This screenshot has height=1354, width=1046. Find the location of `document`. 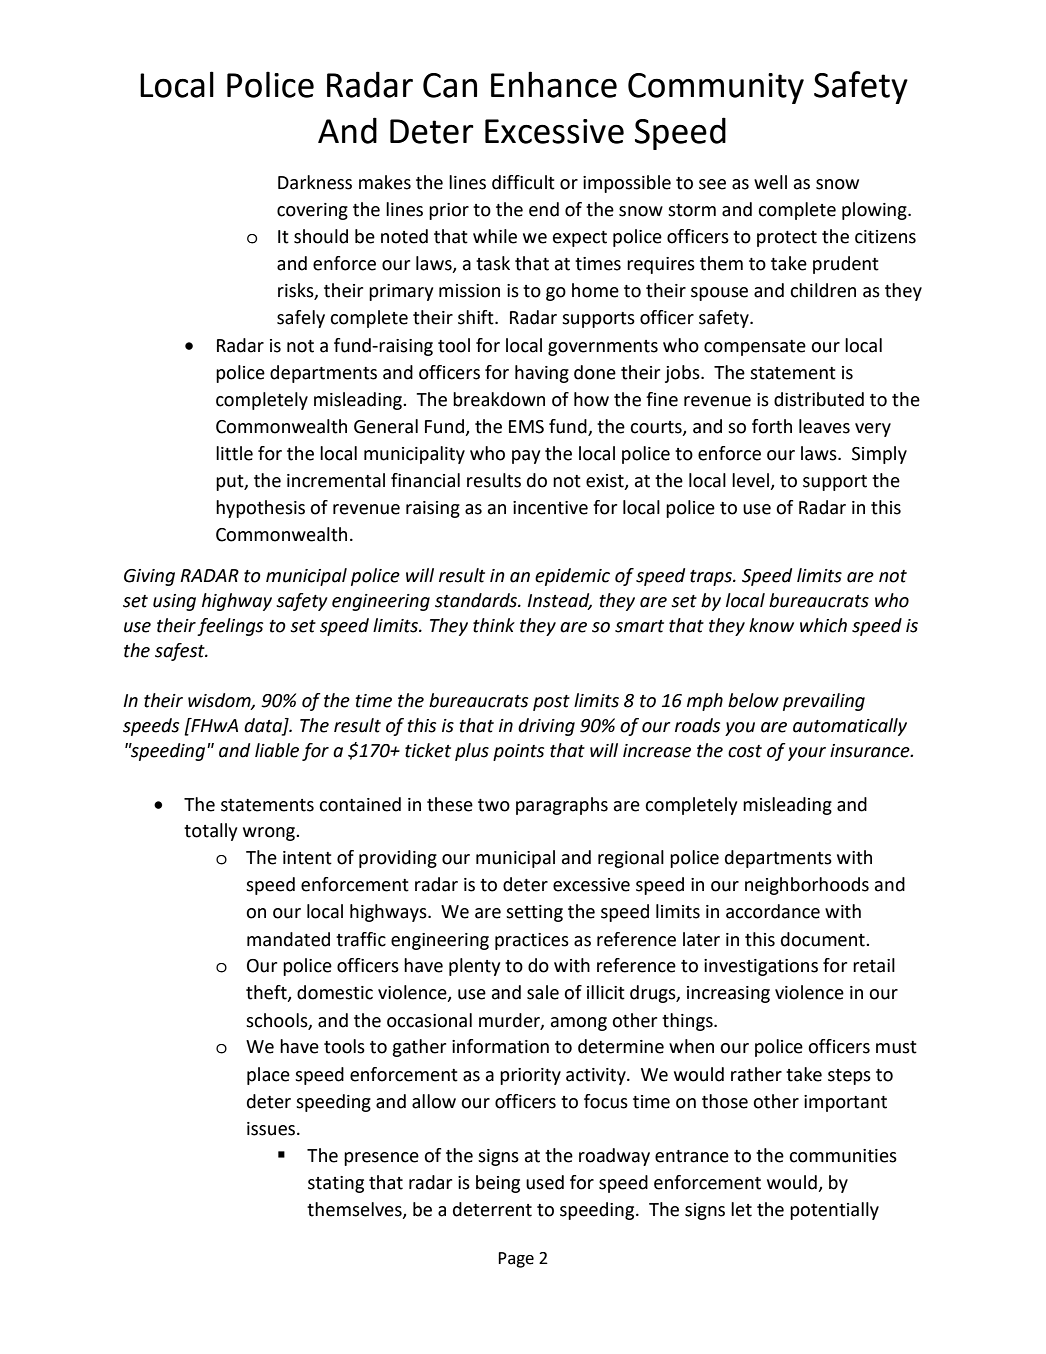

document is located at coordinates (824, 939).
